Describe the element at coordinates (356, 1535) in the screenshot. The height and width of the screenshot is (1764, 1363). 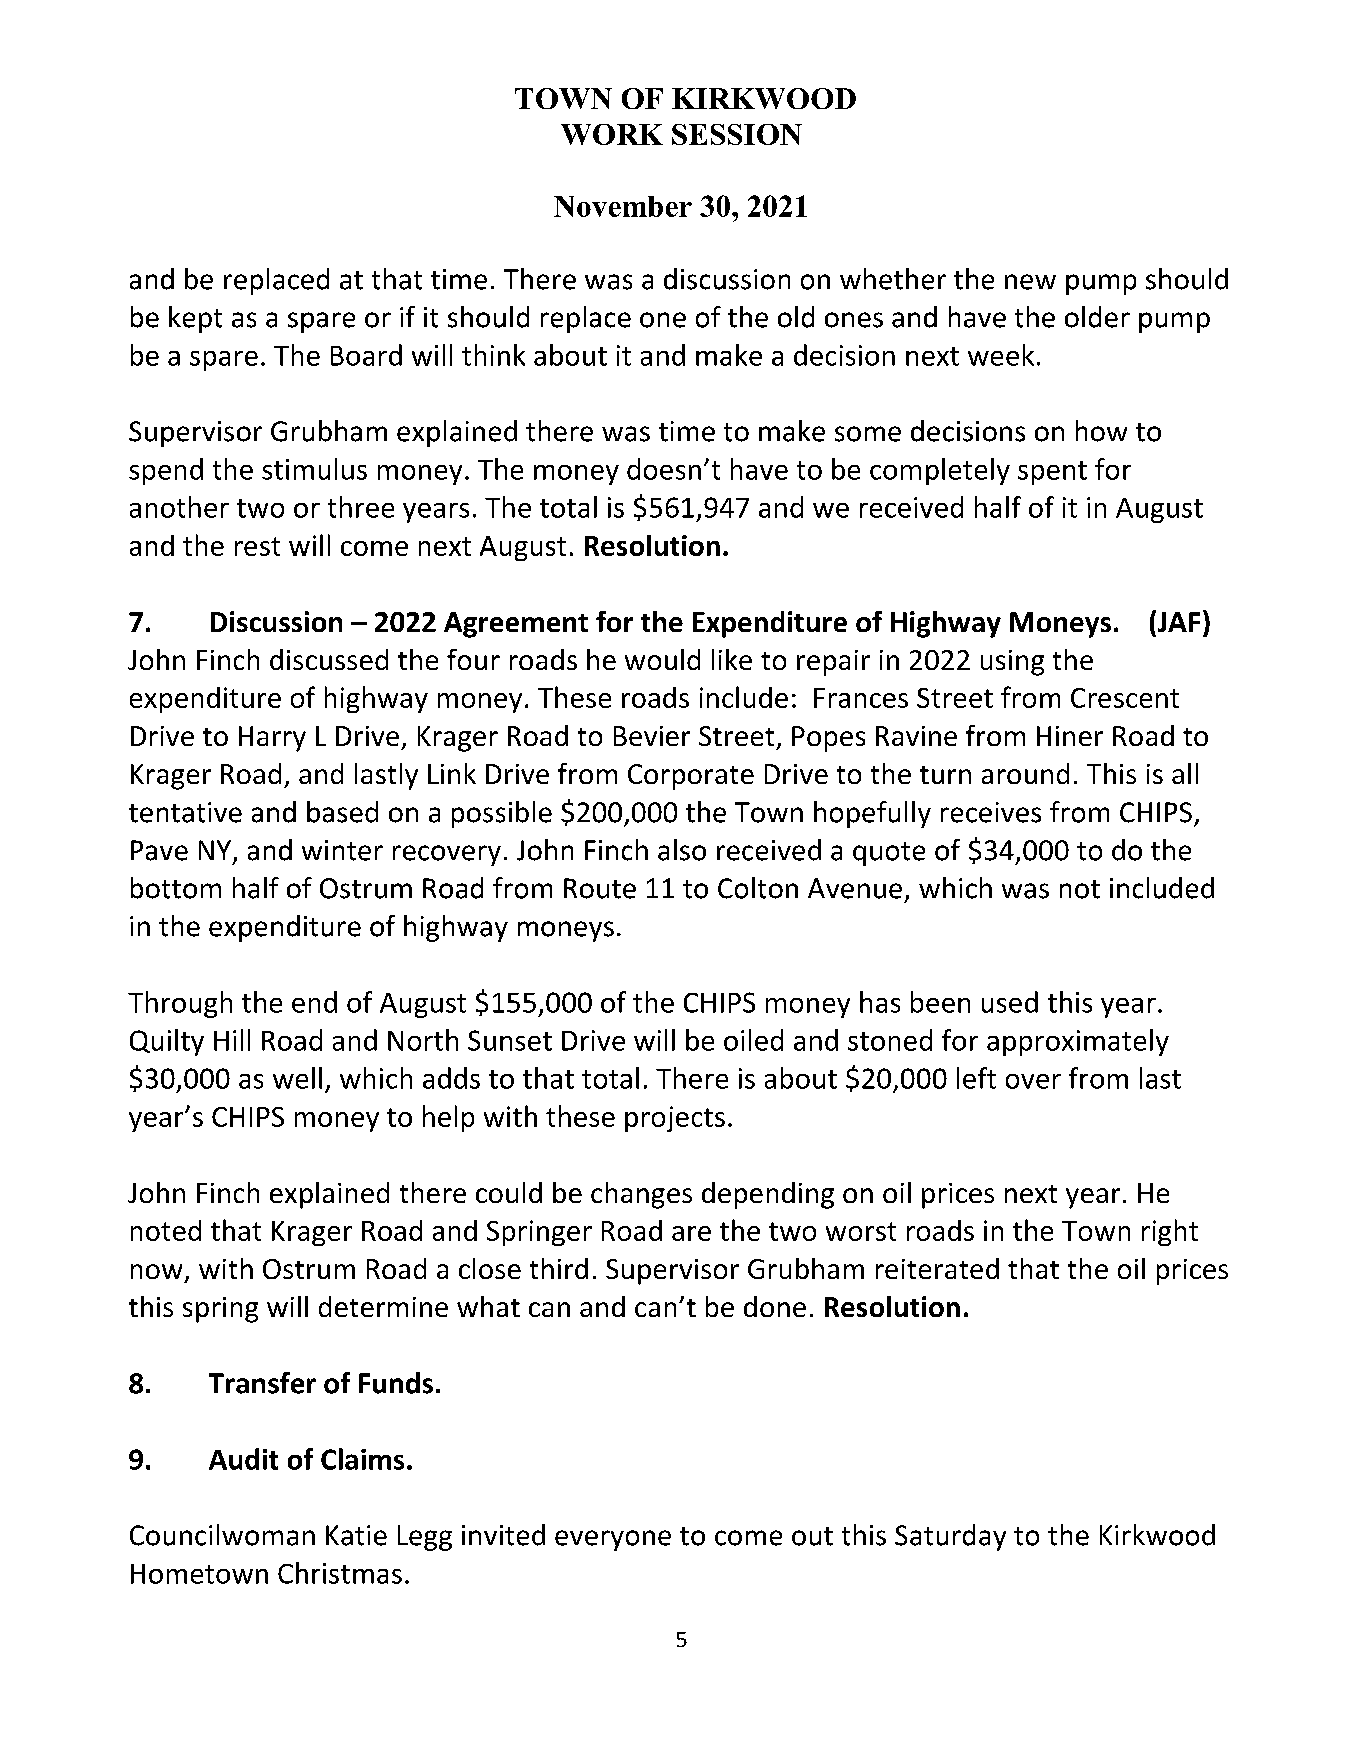
I see `Katie` at that location.
